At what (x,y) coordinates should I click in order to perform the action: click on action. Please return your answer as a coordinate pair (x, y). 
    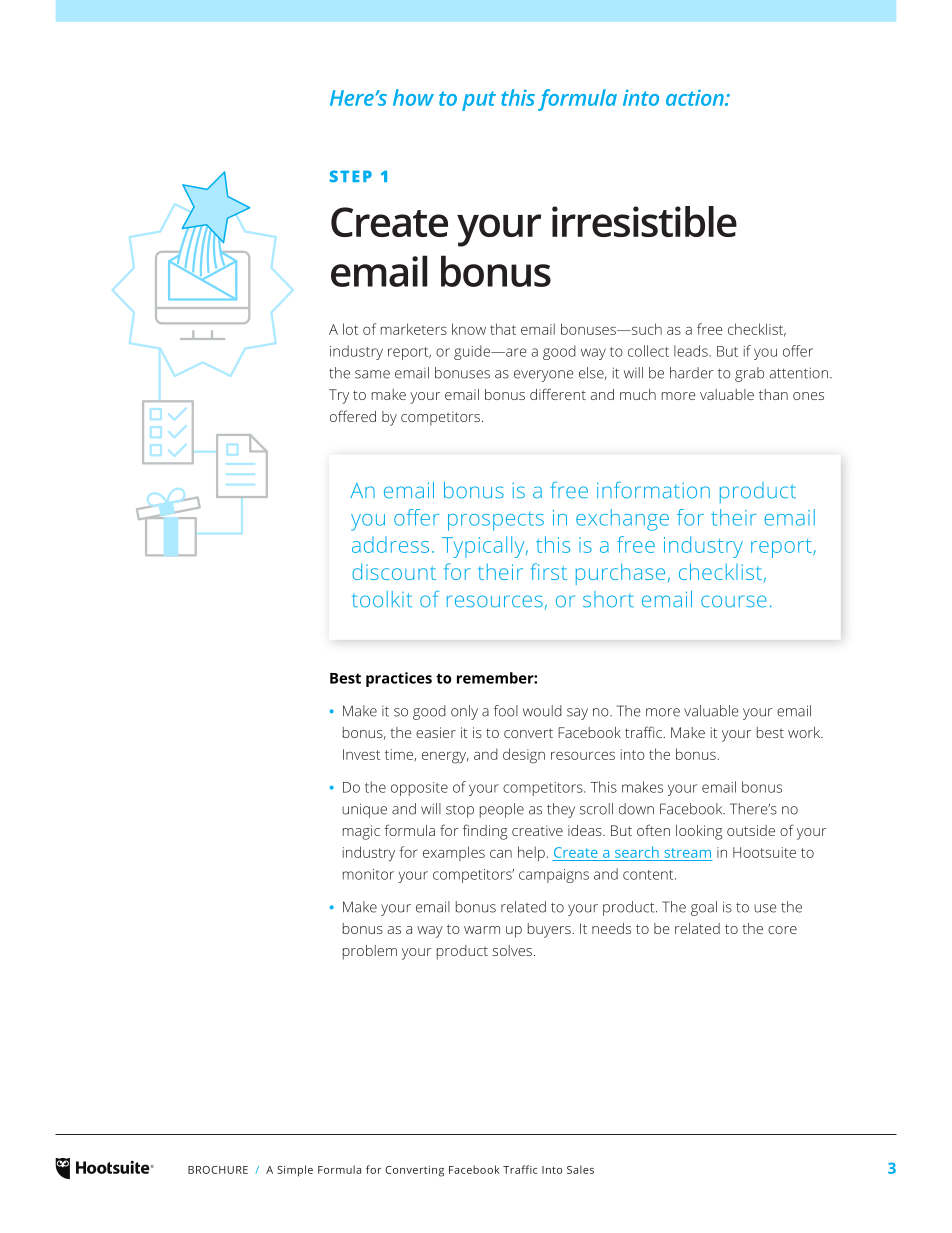
    Looking at the image, I should click on (696, 97).
